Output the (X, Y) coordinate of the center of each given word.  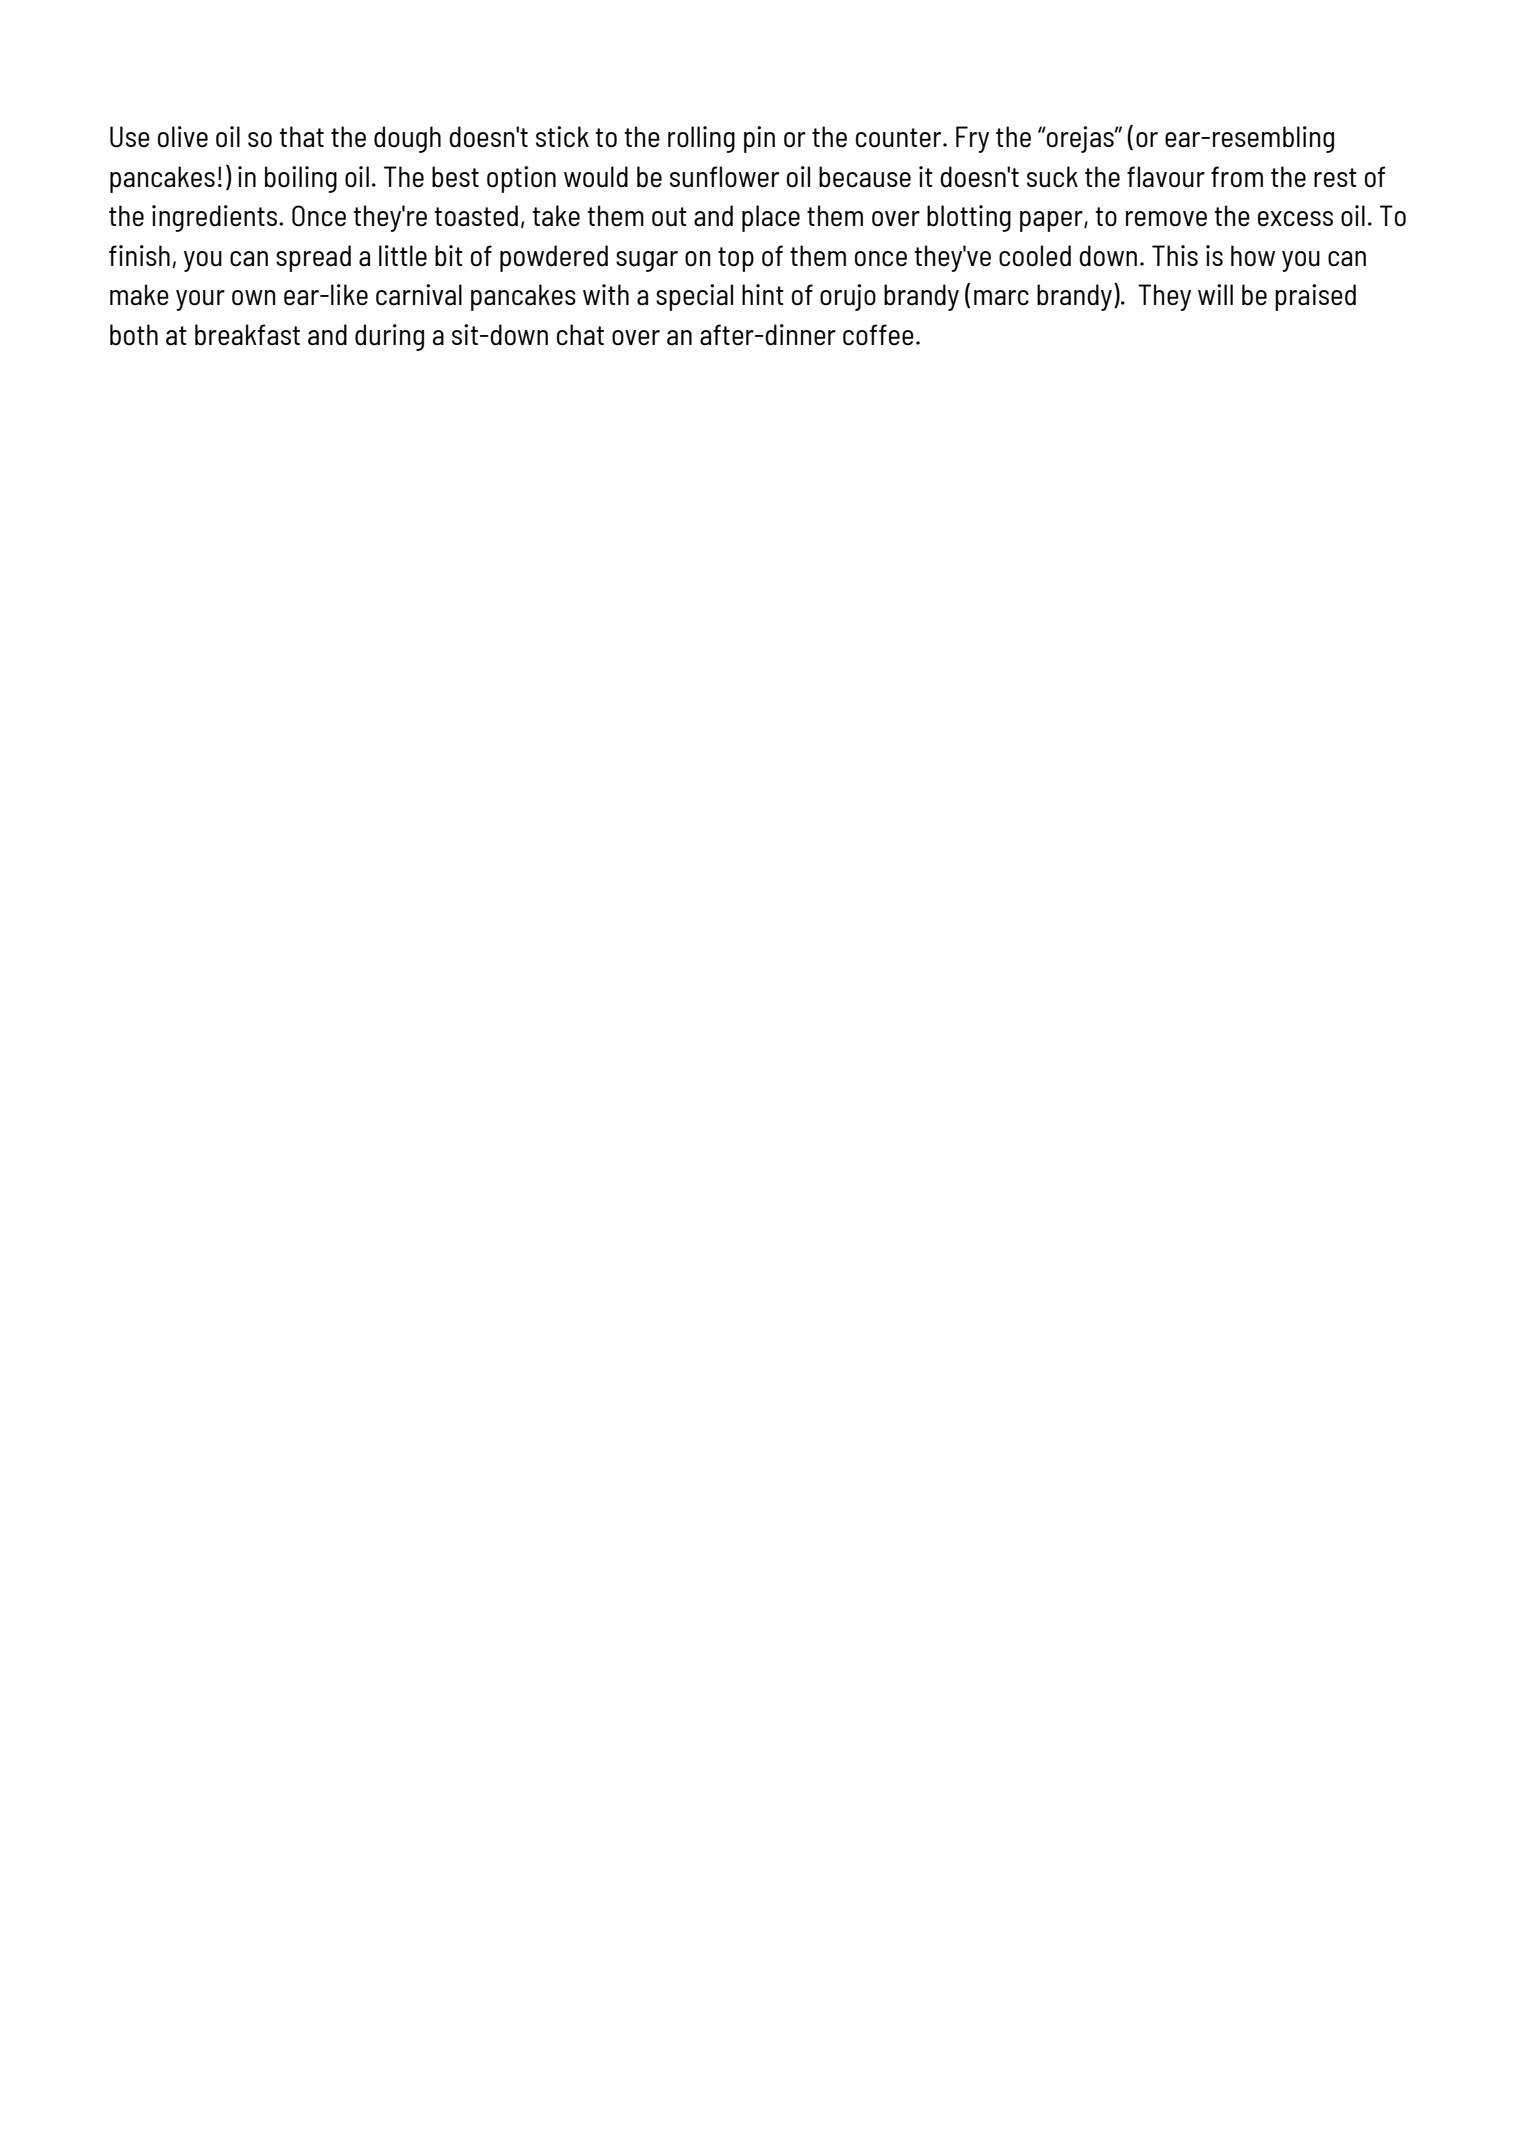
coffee (878, 335)
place (771, 218)
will (1215, 294)
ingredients (216, 218)
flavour (1166, 177)
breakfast (247, 335)
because (865, 177)
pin (759, 139)
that (302, 137)
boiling (301, 179)
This (1175, 255)
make (139, 295)
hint (763, 294)
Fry (972, 139)
